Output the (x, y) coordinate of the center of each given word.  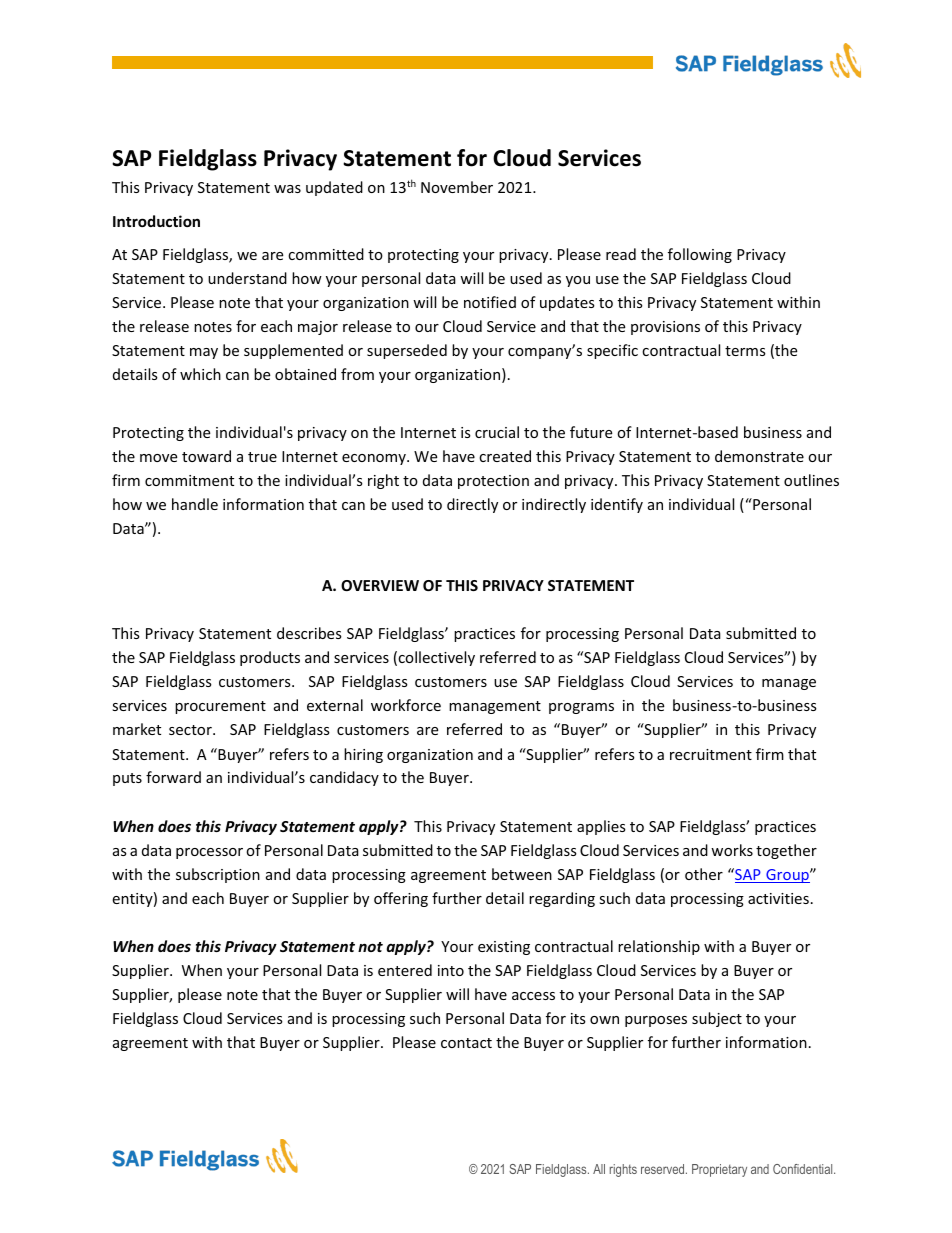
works (732, 850)
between (522, 874)
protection (493, 482)
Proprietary (719, 1170)
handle (195, 504)
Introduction (156, 221)
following (700, 255)
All (599, 1169)
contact (466, 1043)
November (457, 187)
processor (209, 853)
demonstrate (759, 456)
